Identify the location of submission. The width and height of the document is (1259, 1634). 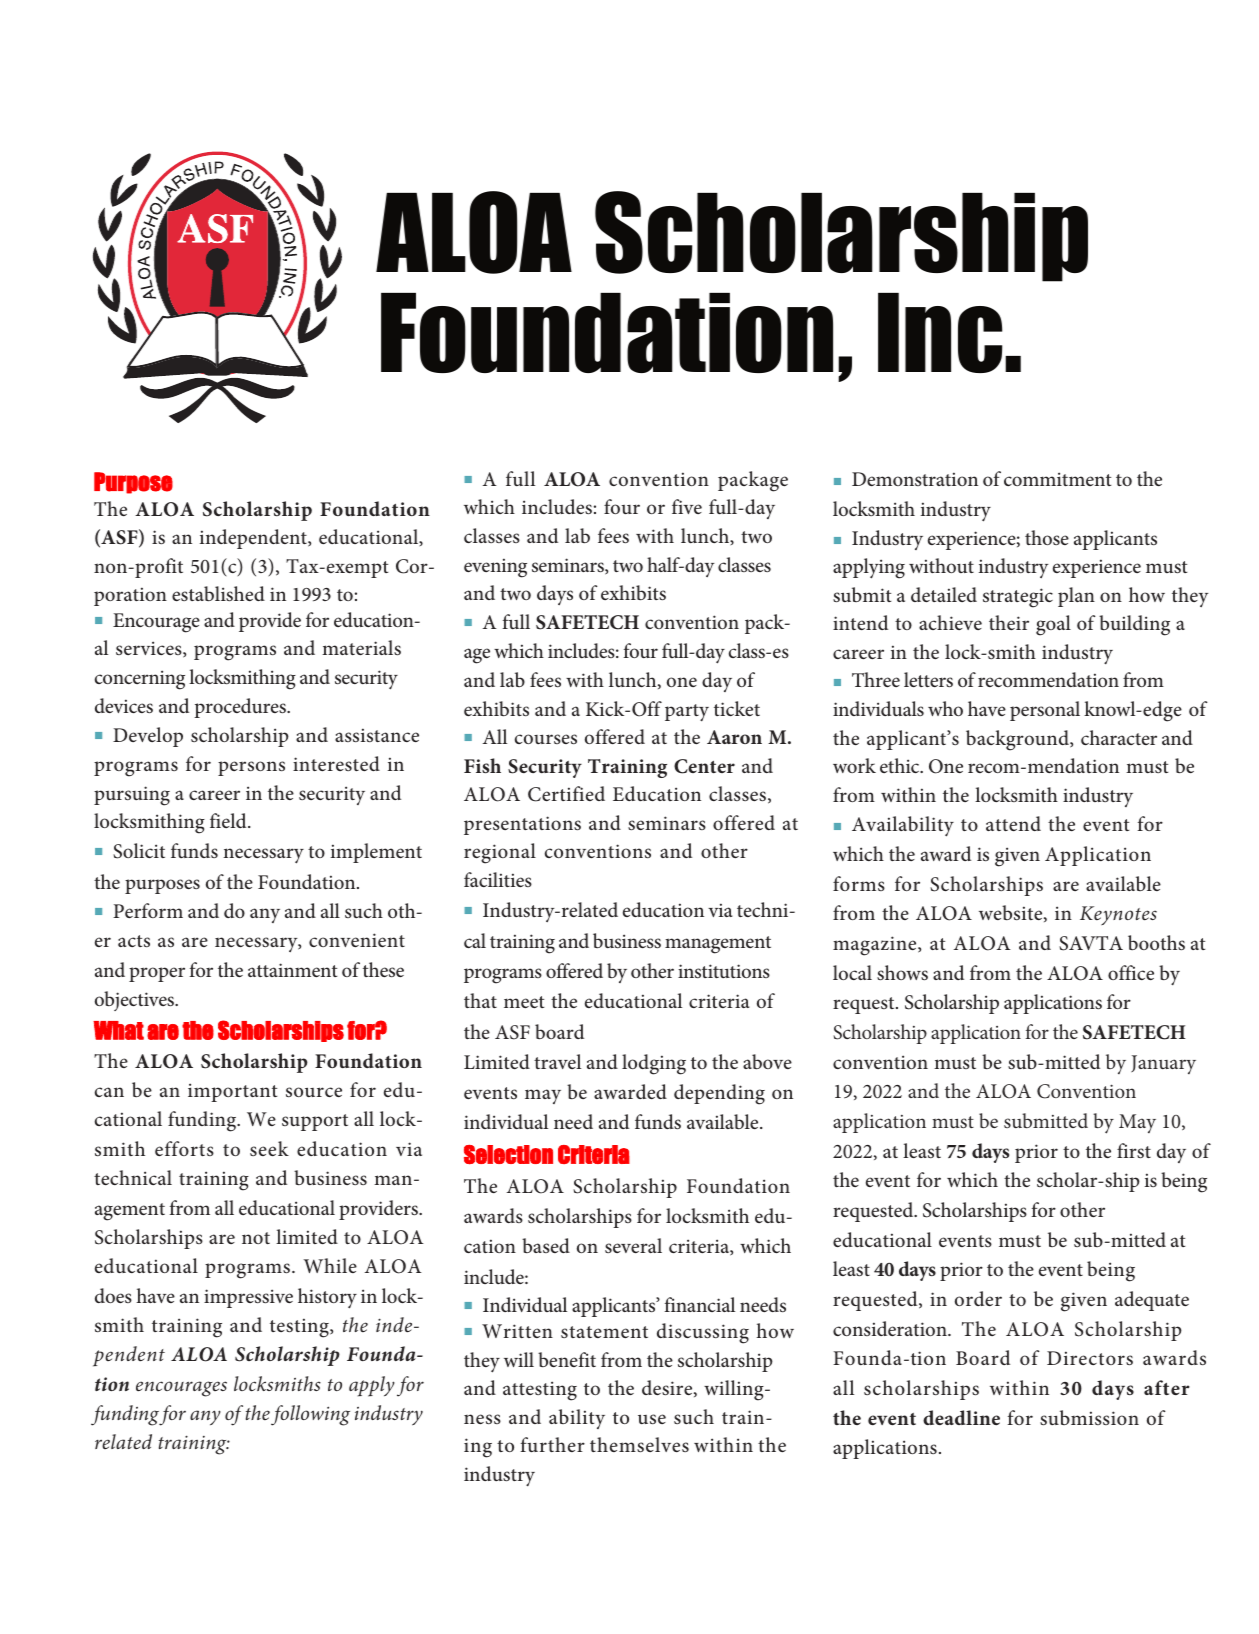
(1089, 1417).
